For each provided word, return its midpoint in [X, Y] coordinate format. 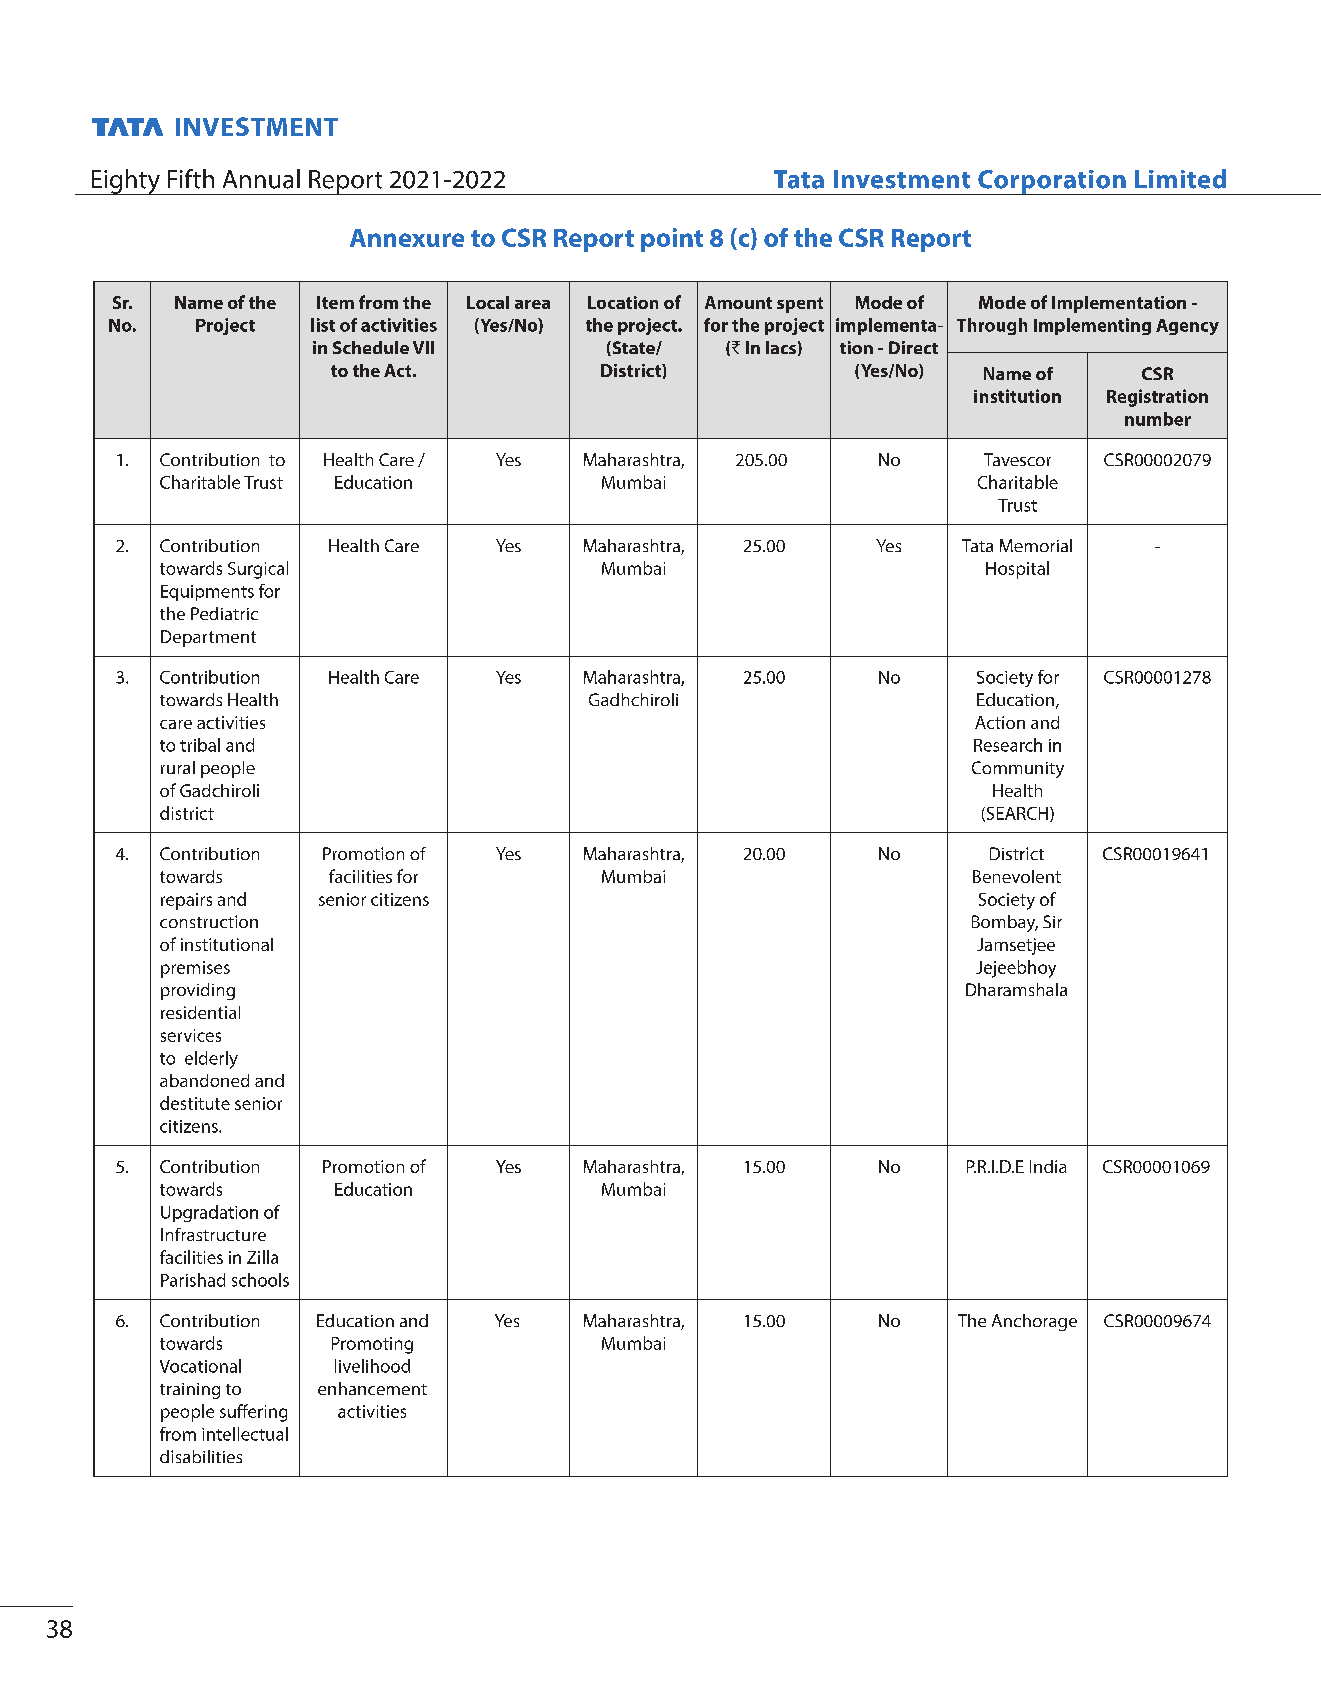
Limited [1180, 179]
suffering [253, 1413]
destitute [195, 1103]
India [1048, 1166]
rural [178, 767]
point [672, 240]
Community [1018, 769]
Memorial [1036, 545]
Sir [1052, 921]
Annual [261, 179]
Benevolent [1017, 876]
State [633, 348]
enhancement [372, 1388]
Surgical [258, 570]
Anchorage [1034, 1322]
